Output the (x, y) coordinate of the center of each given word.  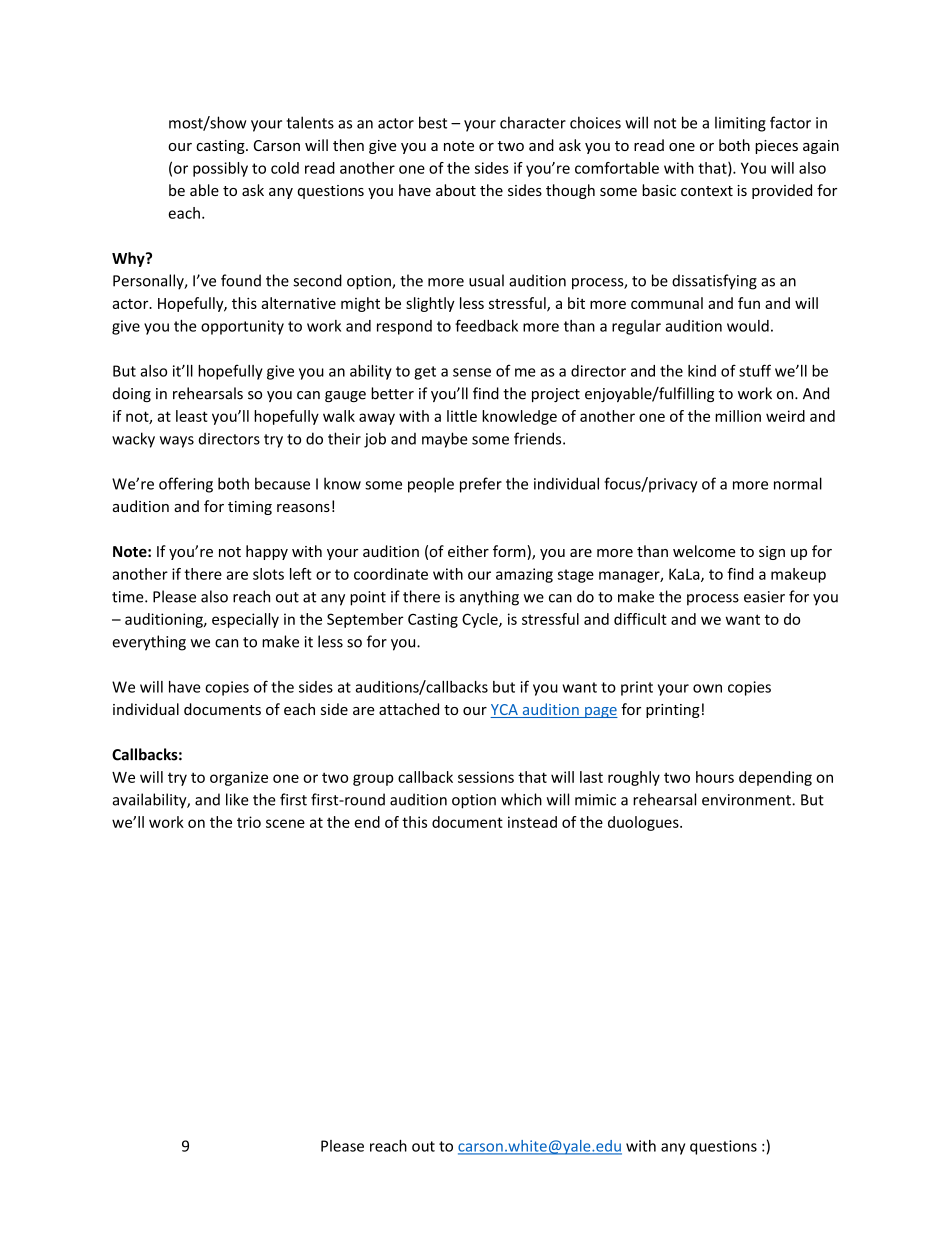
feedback (486, 325)
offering (186, 485)
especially (245, 620)
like (237, 799)
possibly (220, 169)
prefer (481, 485)
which (521, 799)
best (433, 122)
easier (764, 597)
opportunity (242, 327)
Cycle (481, 620)
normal (798, 483)
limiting (740, 124)
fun (749, 303)
